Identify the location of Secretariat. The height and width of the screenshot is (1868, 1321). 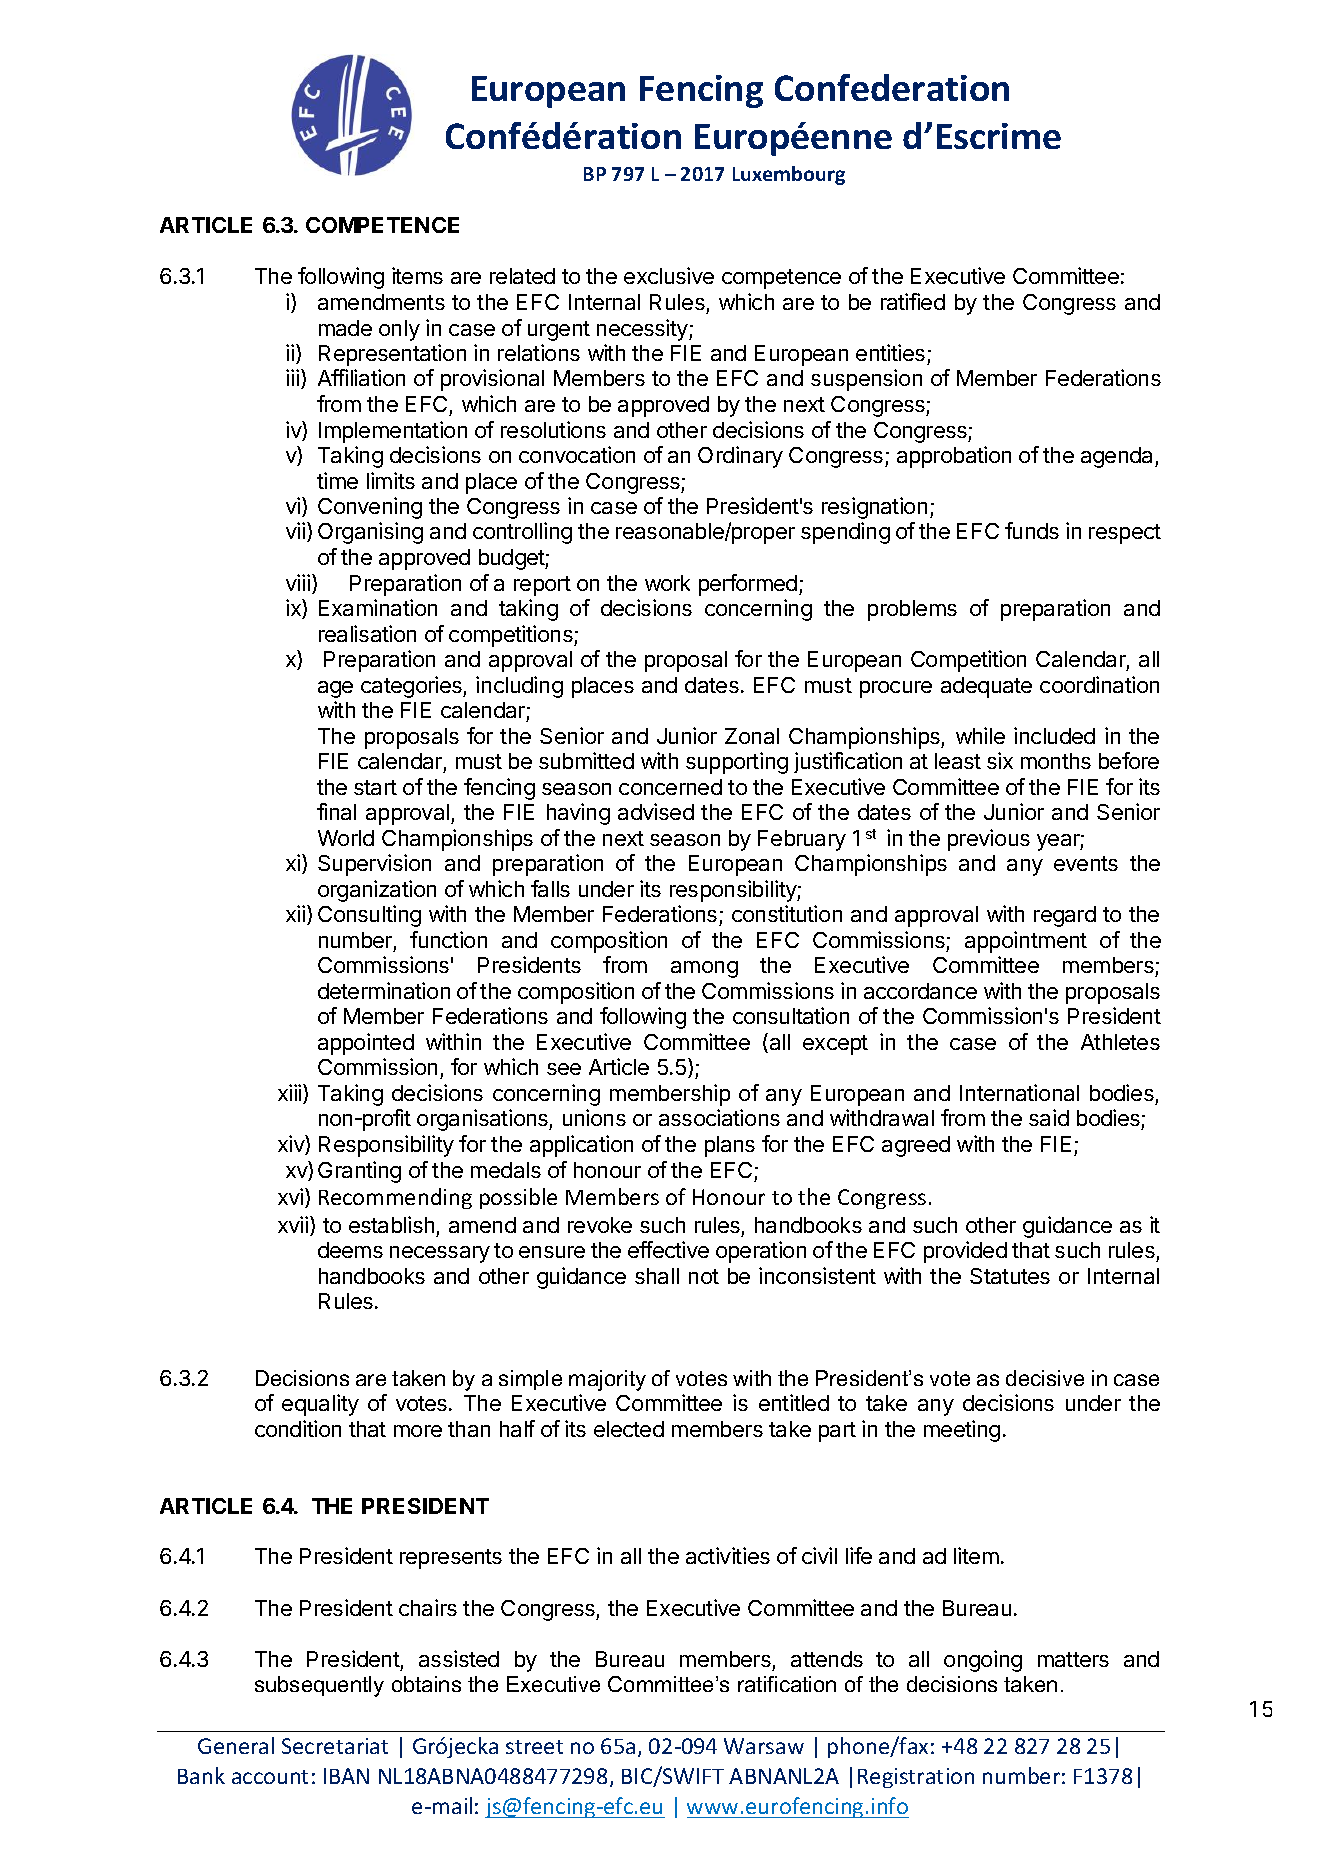
(335, 1746).
